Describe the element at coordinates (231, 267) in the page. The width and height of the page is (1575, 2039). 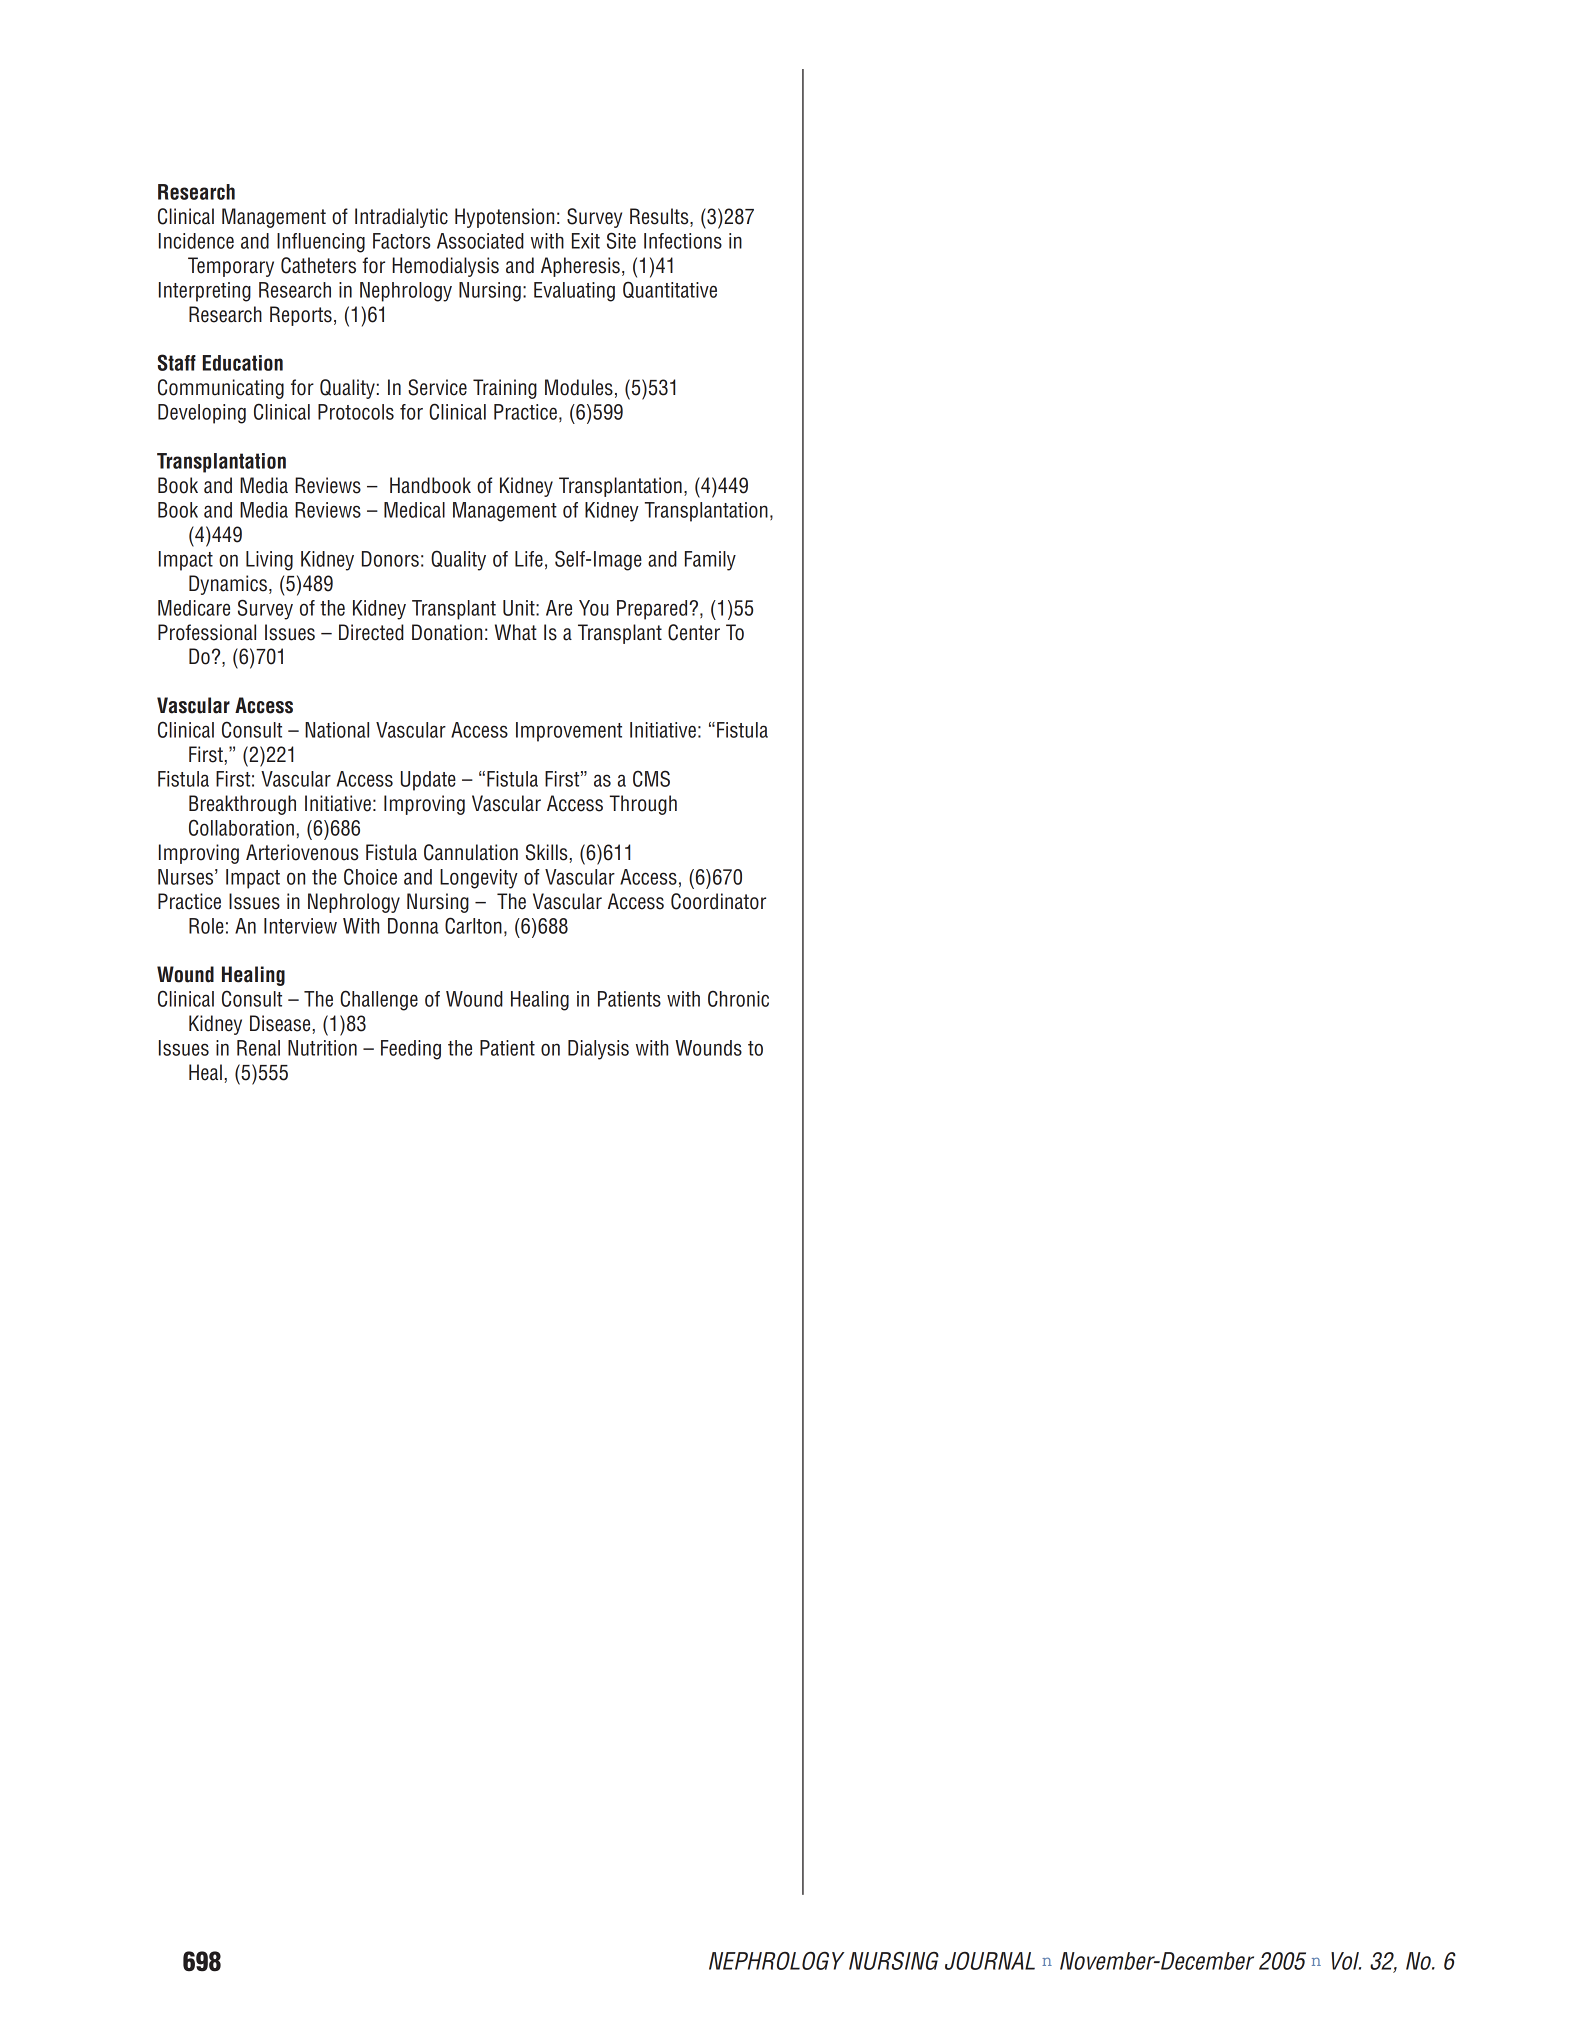
I see `Temporary` at that location.
